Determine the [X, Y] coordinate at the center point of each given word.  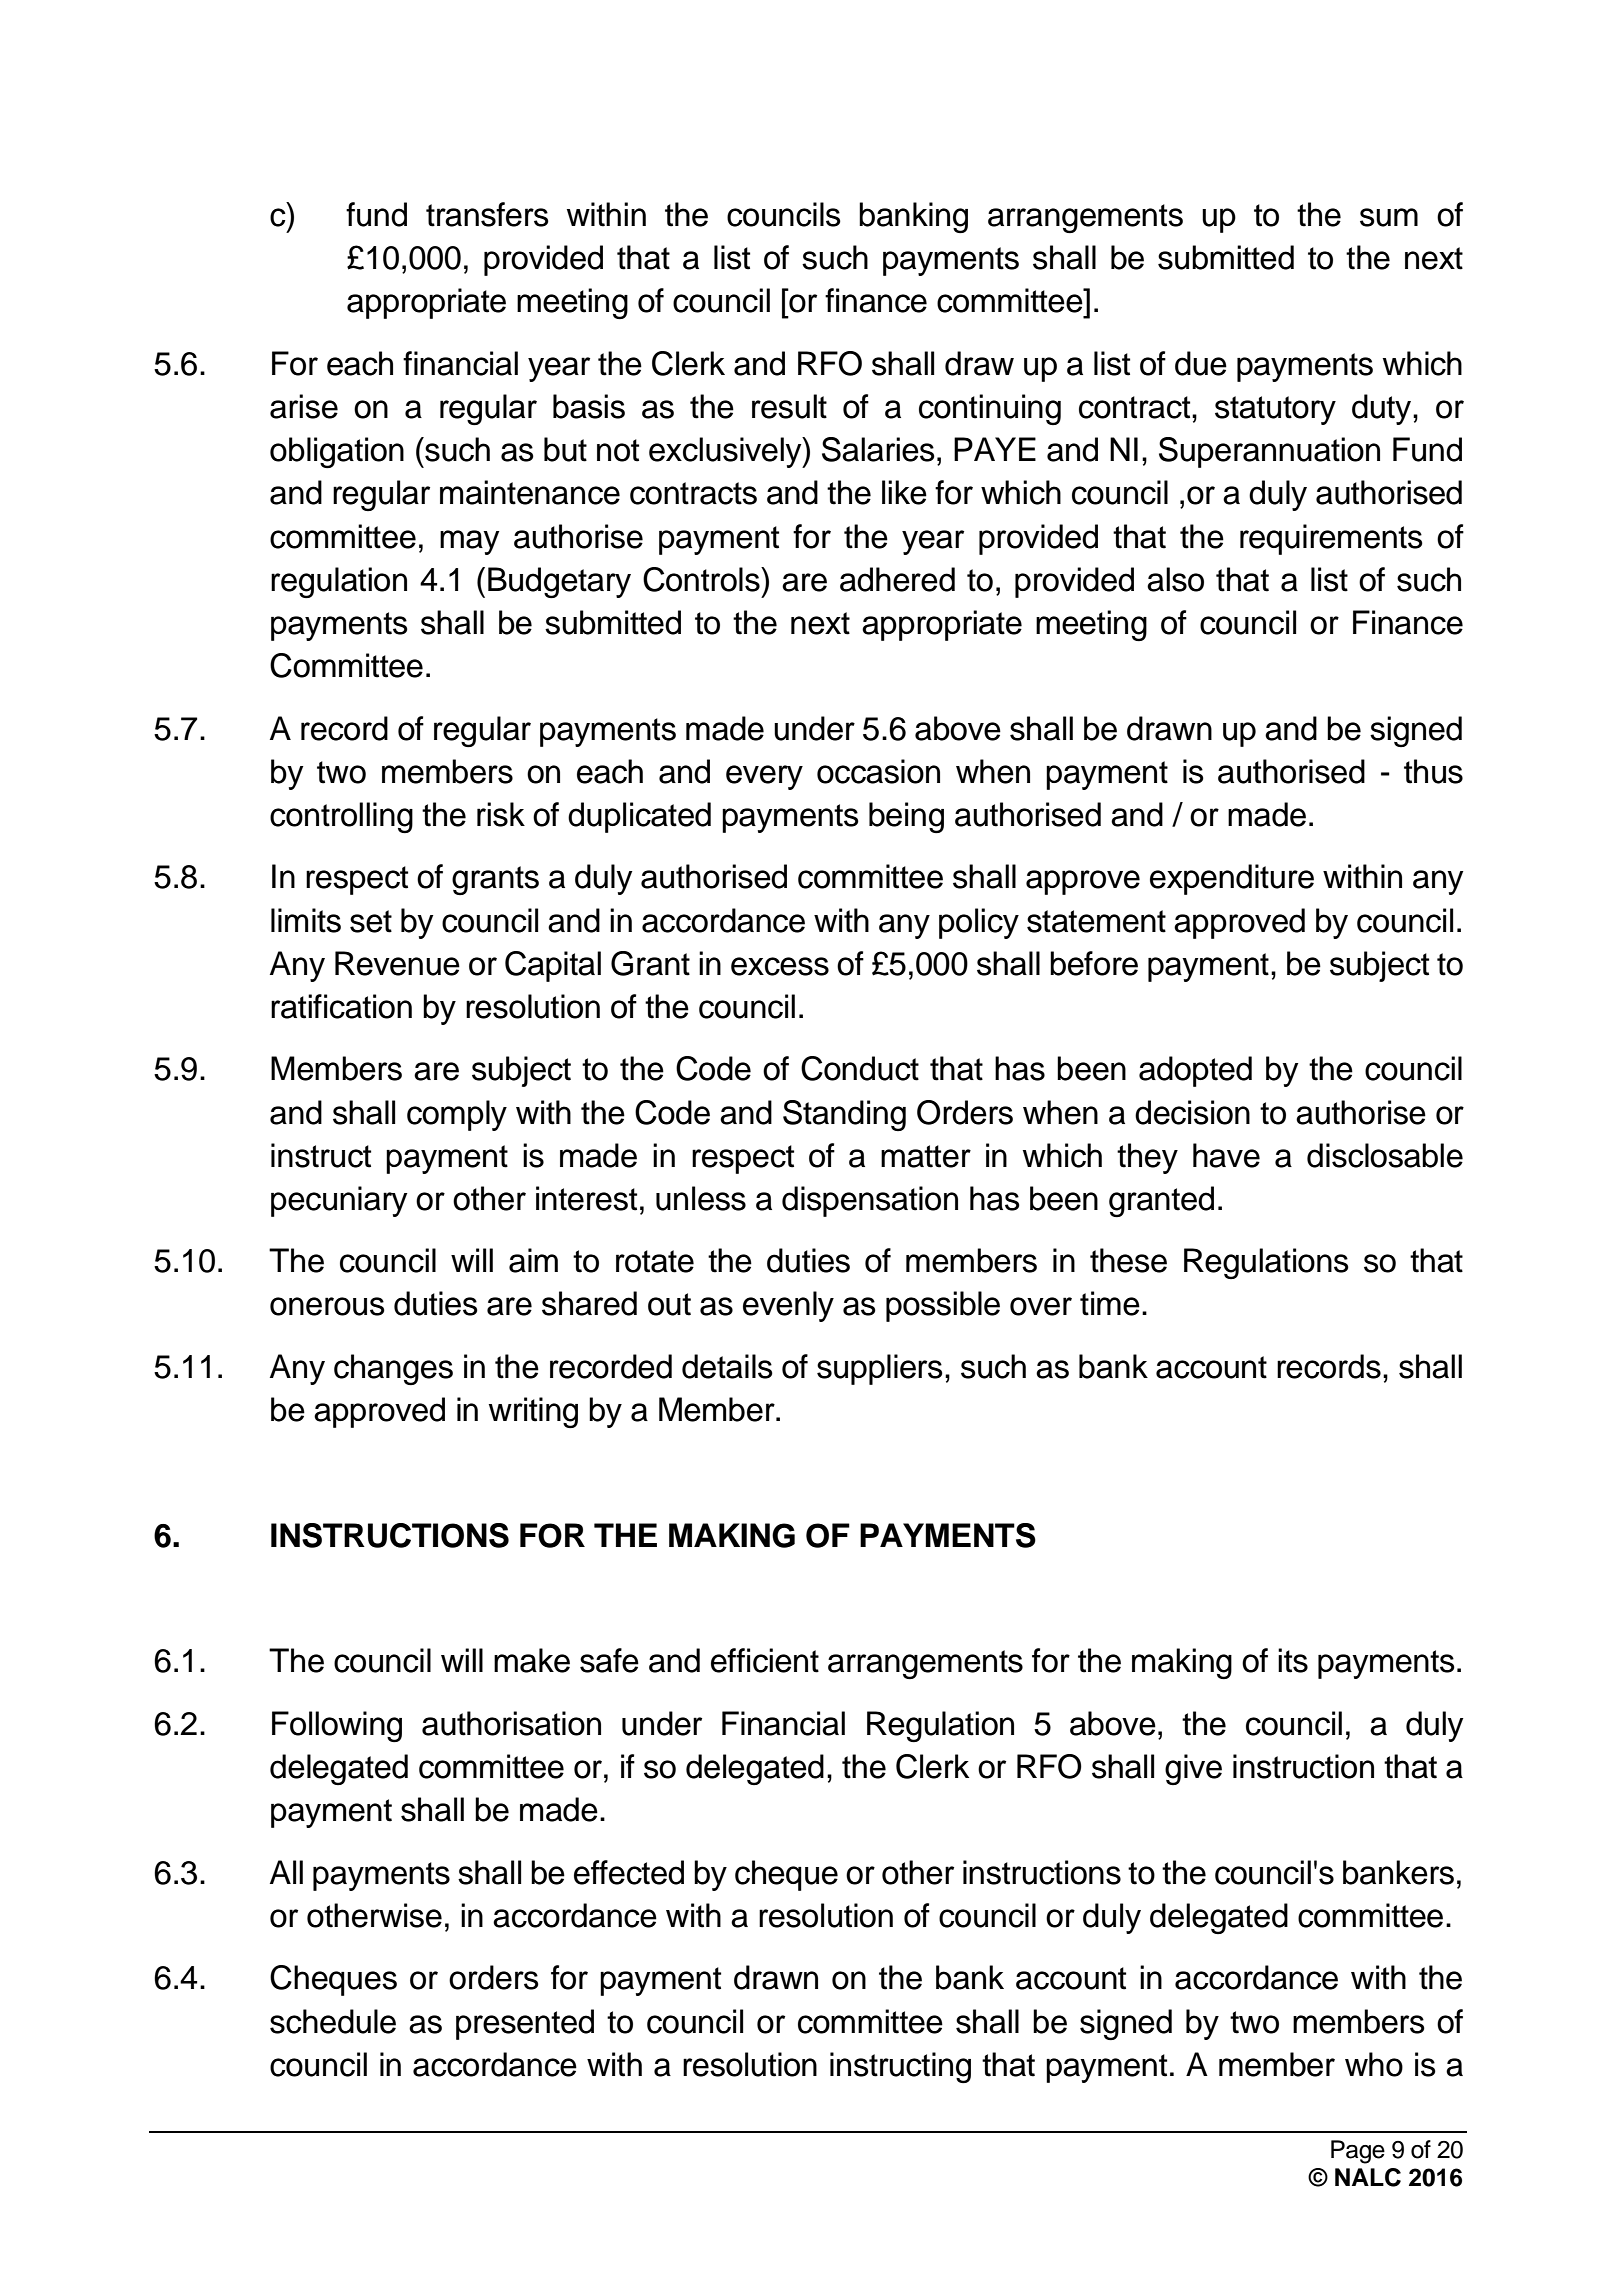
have [1226, 1155]
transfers [487, 214]
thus [1433, 771]
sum [1389, 217]
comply [457, 1115]
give [1193, 1769]
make [532, 1660]
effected [629, 1872]
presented [525, 2024]
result [789, 406]
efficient [765, 1660]
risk [501, 814]
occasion [878, 771]
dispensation [870, 1201]
